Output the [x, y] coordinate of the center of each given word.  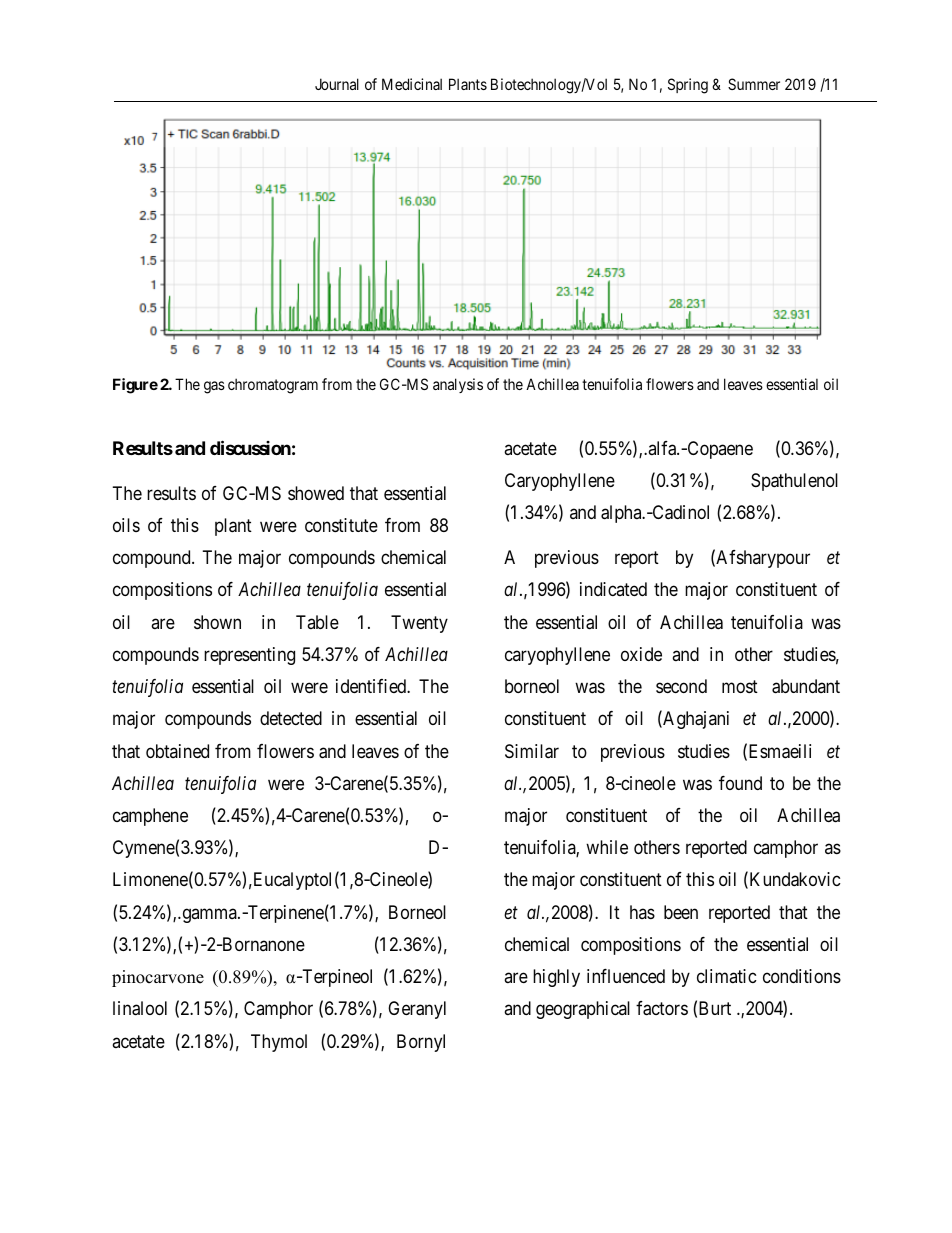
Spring [688, 86]
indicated [613, 589]
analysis [458, 385]
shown [217, 622]
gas [214, 387]
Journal [337, 84]
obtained [177, 751]
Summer [754, 84]
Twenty [419, 624]
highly [556, 978]
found [740, 783]
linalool [140, 1008]
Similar [532, 751]
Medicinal [412, 84]
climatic [727, 976]
